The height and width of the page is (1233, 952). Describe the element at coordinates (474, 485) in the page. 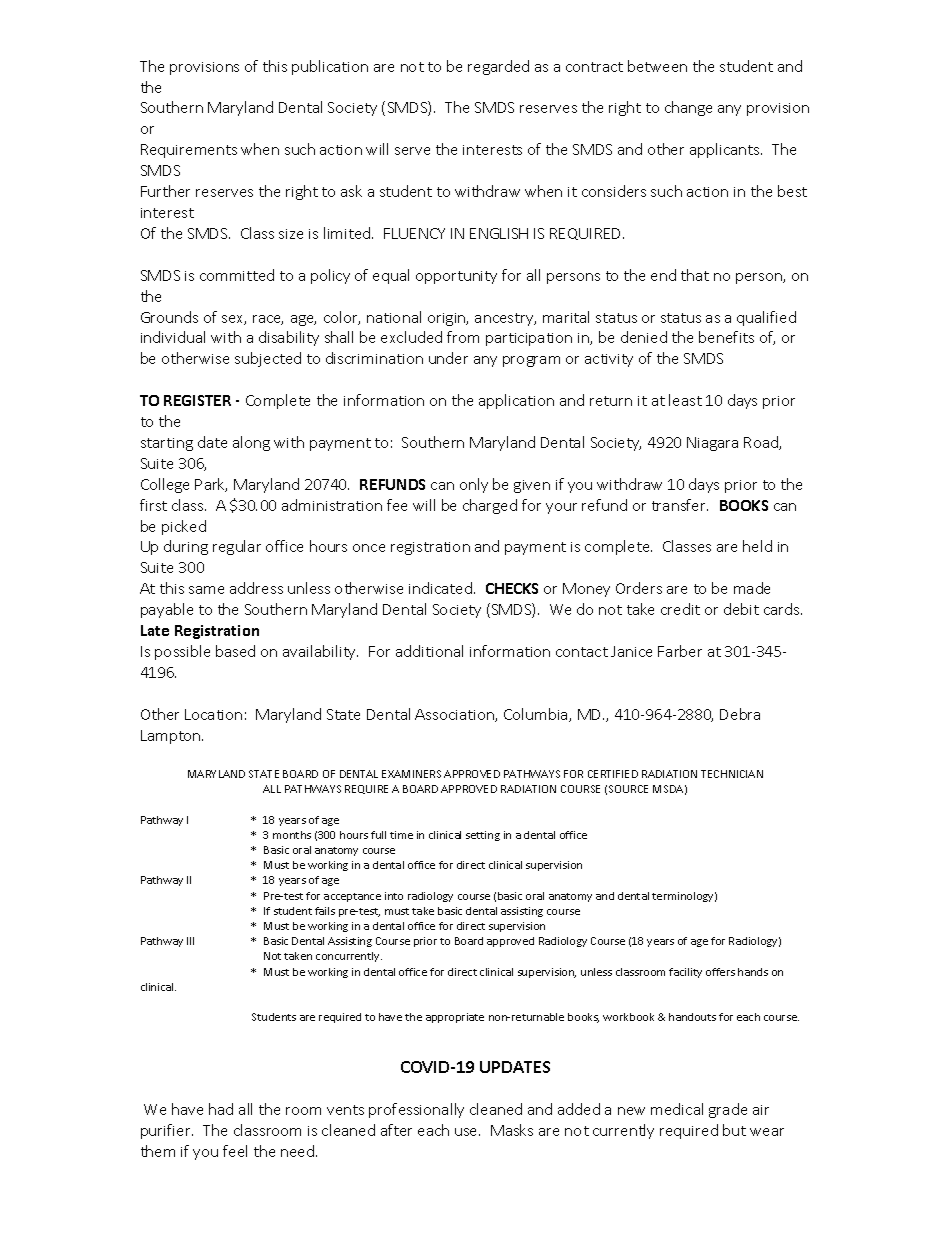

I see `only` at that location.
